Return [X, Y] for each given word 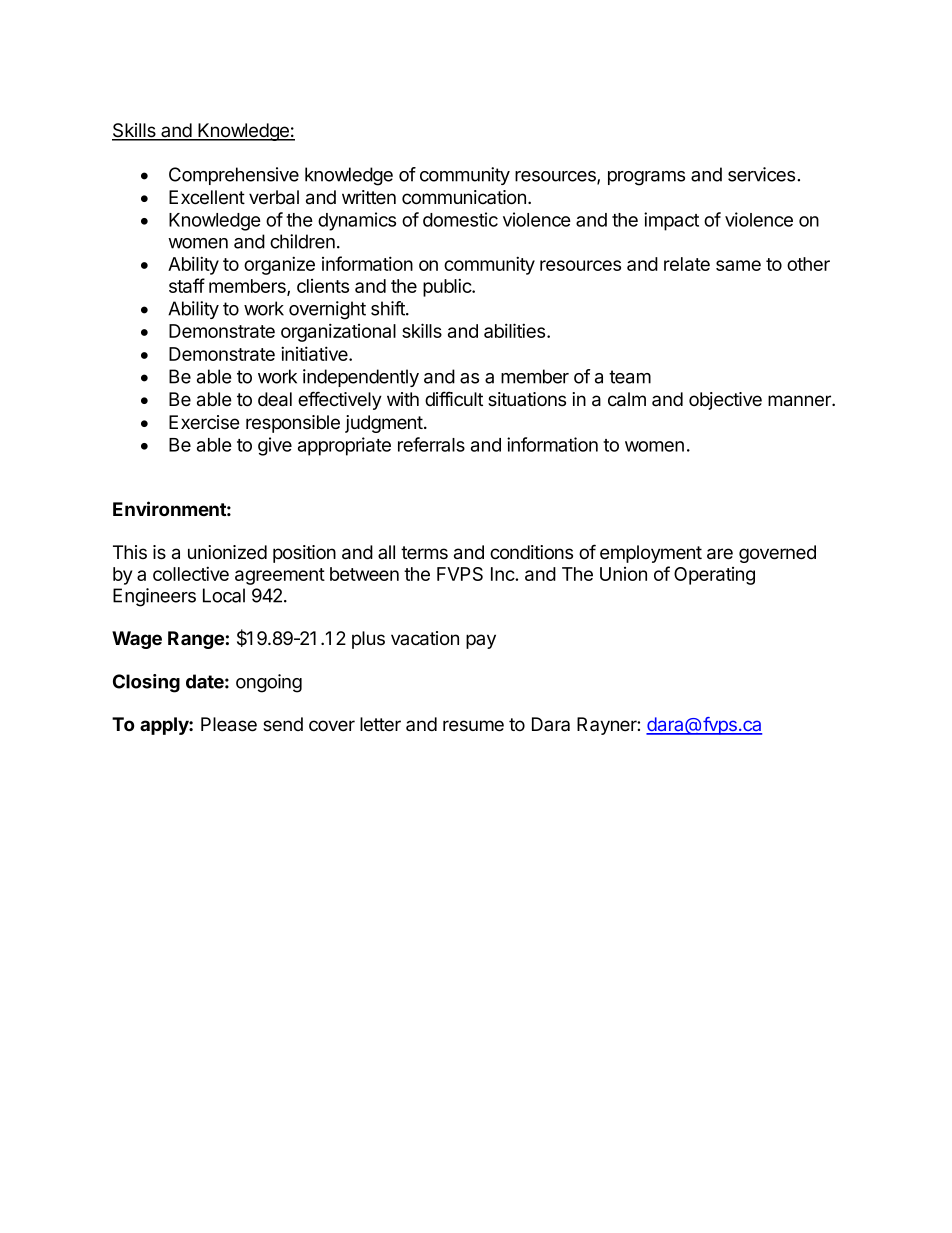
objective [725, 401]
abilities [516, 330]
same [738, 265]
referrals [431, 444]
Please [229, 724]
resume [473, 726]
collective [191, 573]
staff [187, 285]
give [275, 446]
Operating [714, 576]
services [761, 174]
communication [464, 197]
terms [424, 553]
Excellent [207, 197]
